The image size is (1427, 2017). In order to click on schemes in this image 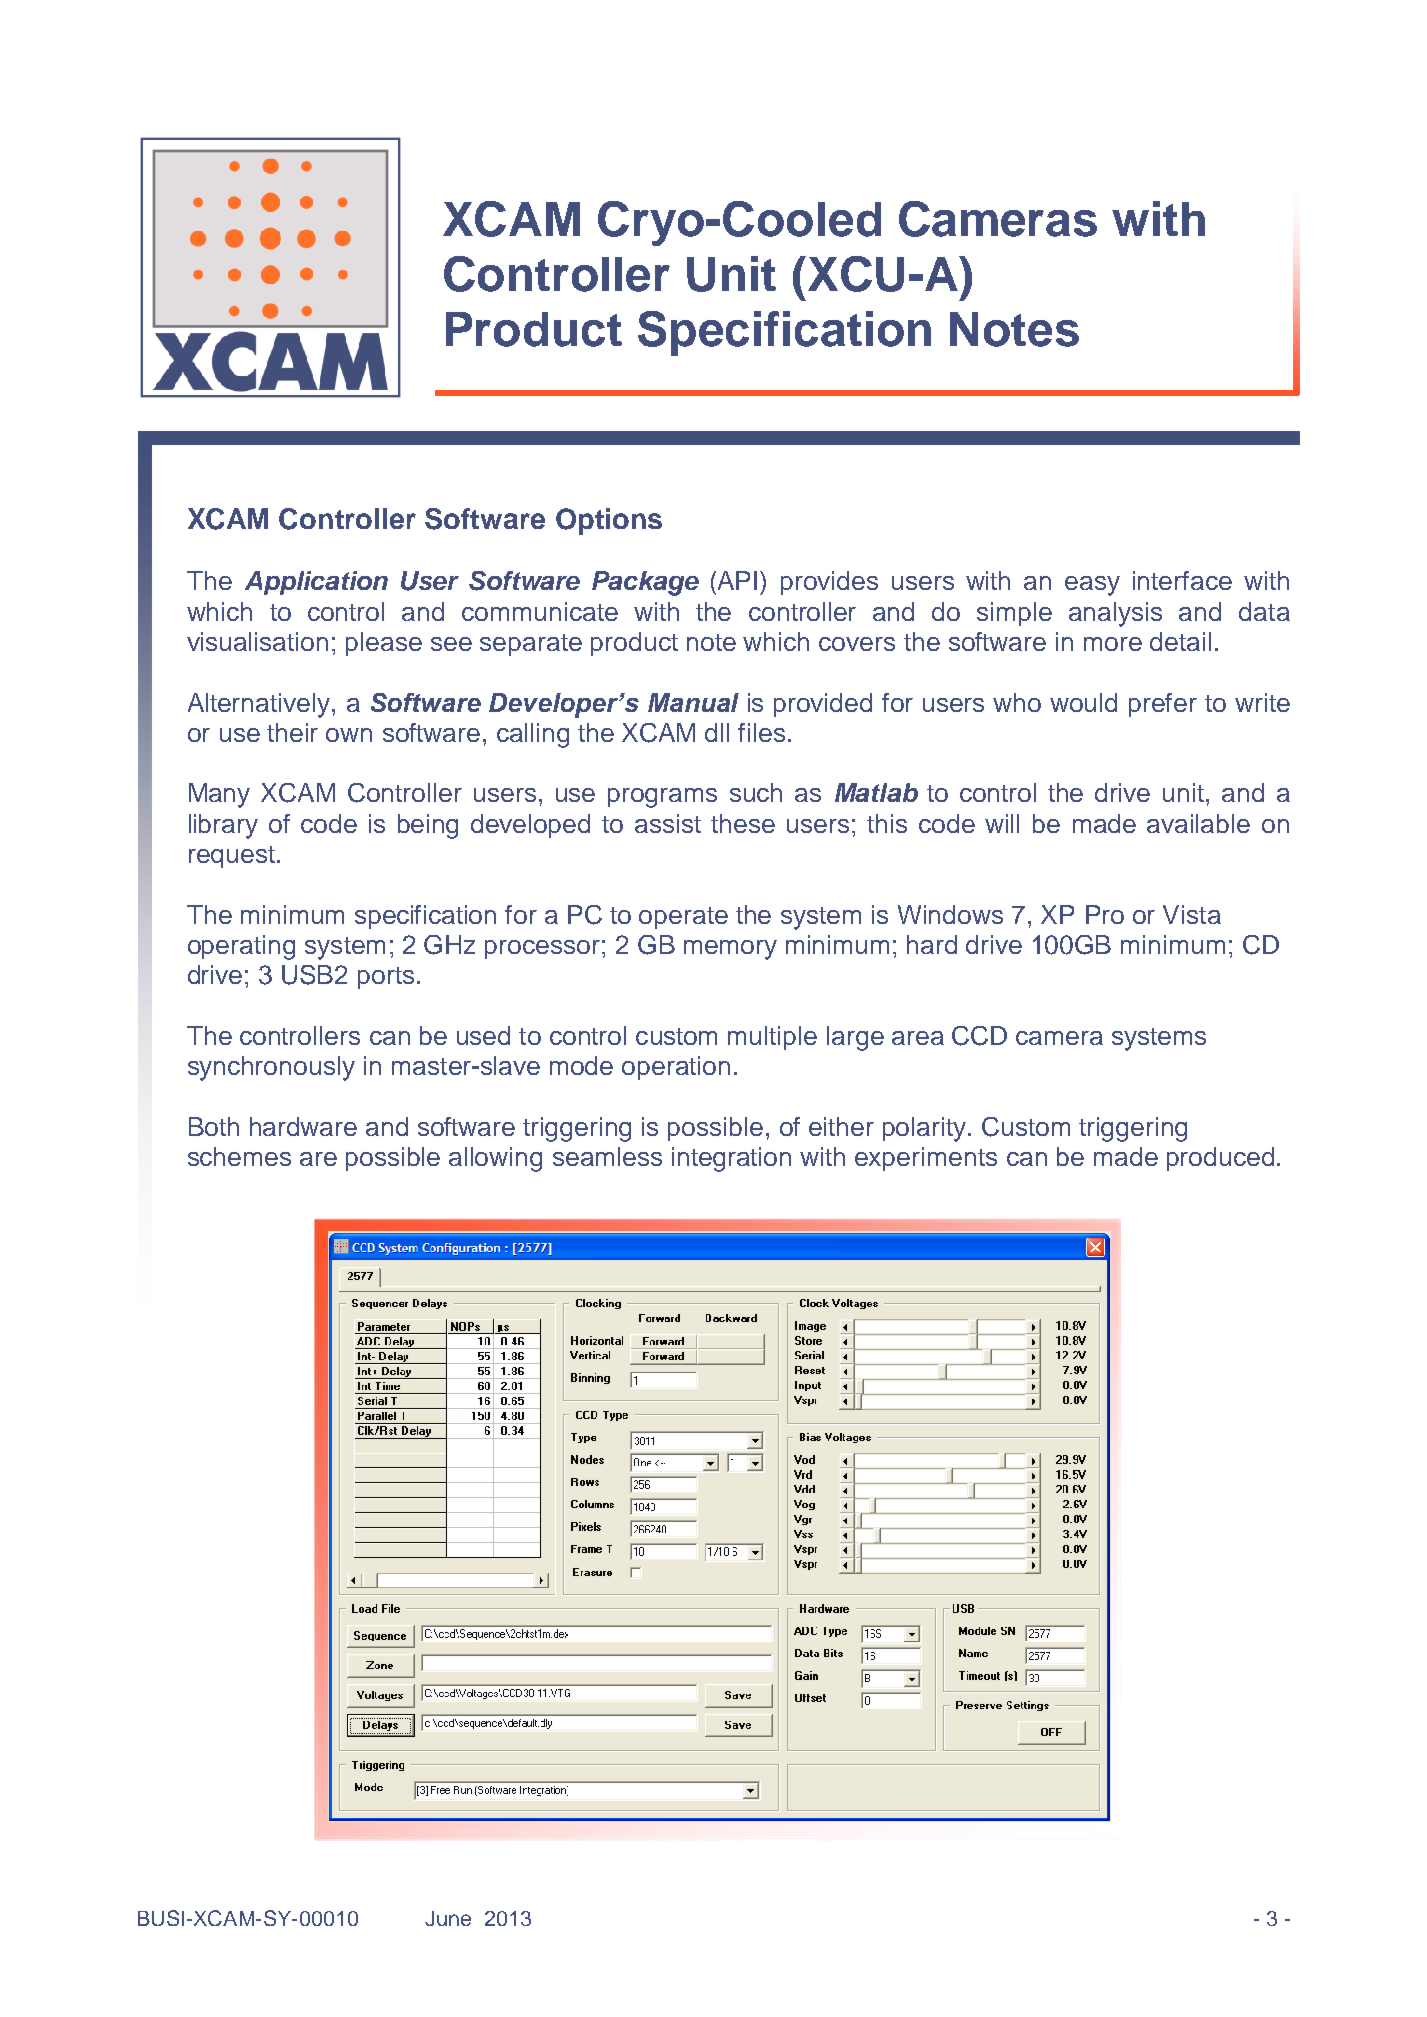, I will do `click(239, 1156)`.
